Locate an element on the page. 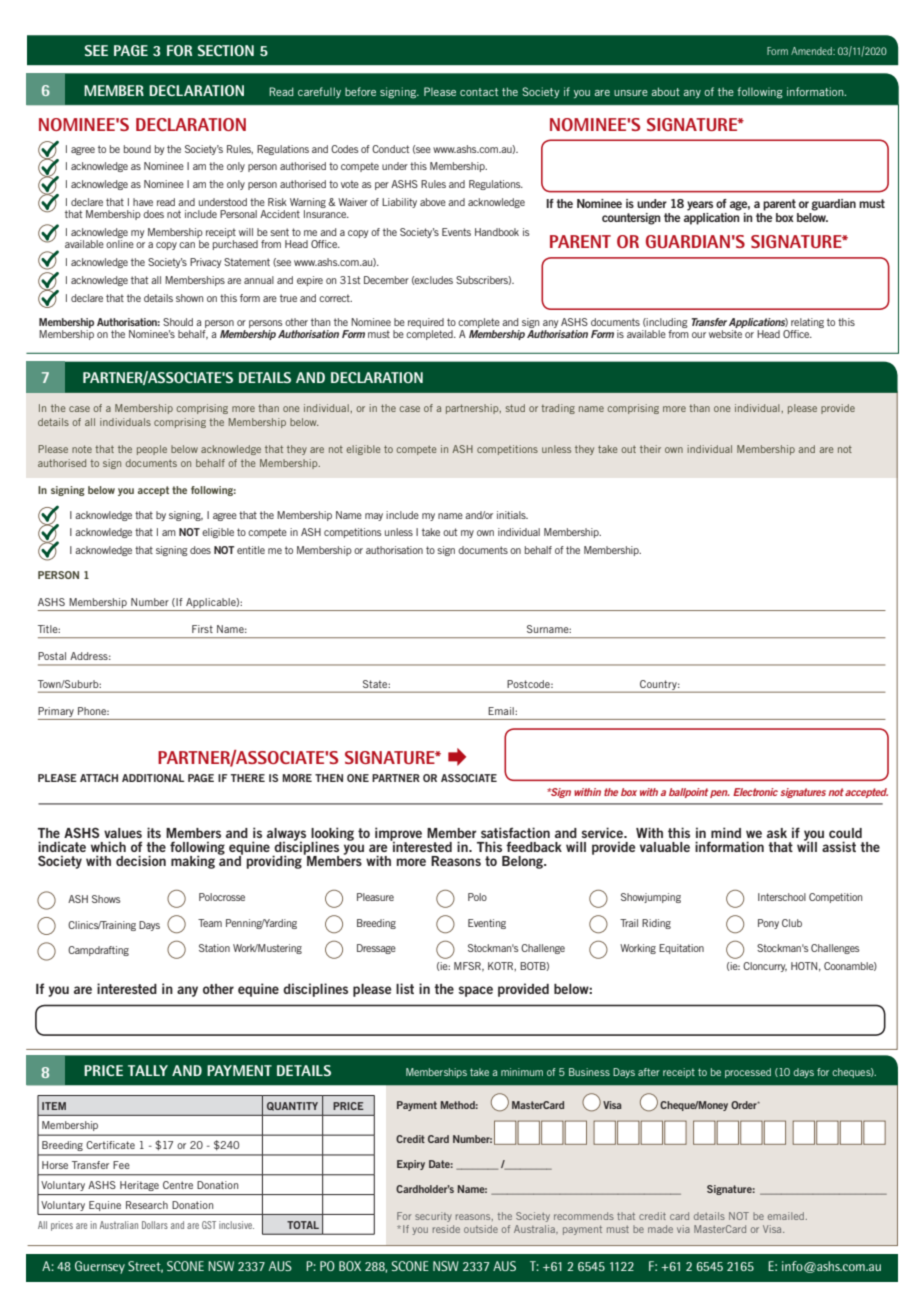 The height and width of the image is (1308, 924). THEN is located at coordinates (329, 778).
